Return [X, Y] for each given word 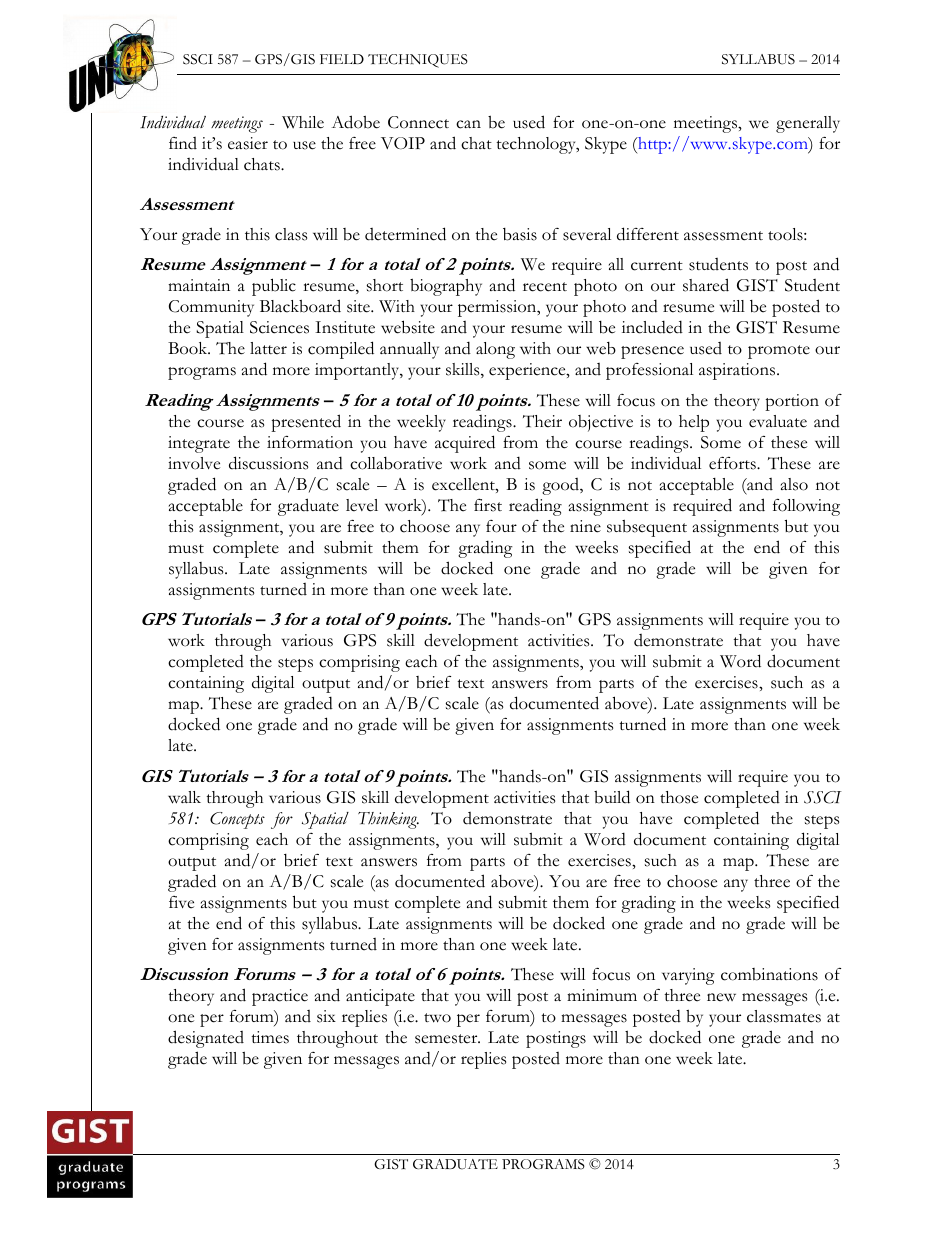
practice [280, 997]
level [362, 505]
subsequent [647, 528]
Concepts [237, 820]
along [495, 350]
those [679, 797]
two [437, 1018]
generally [808, 124]
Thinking [388, 820]
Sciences [279, 327]
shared [706, 285]
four [501, 526]
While [303, 122]
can [468, 124]
